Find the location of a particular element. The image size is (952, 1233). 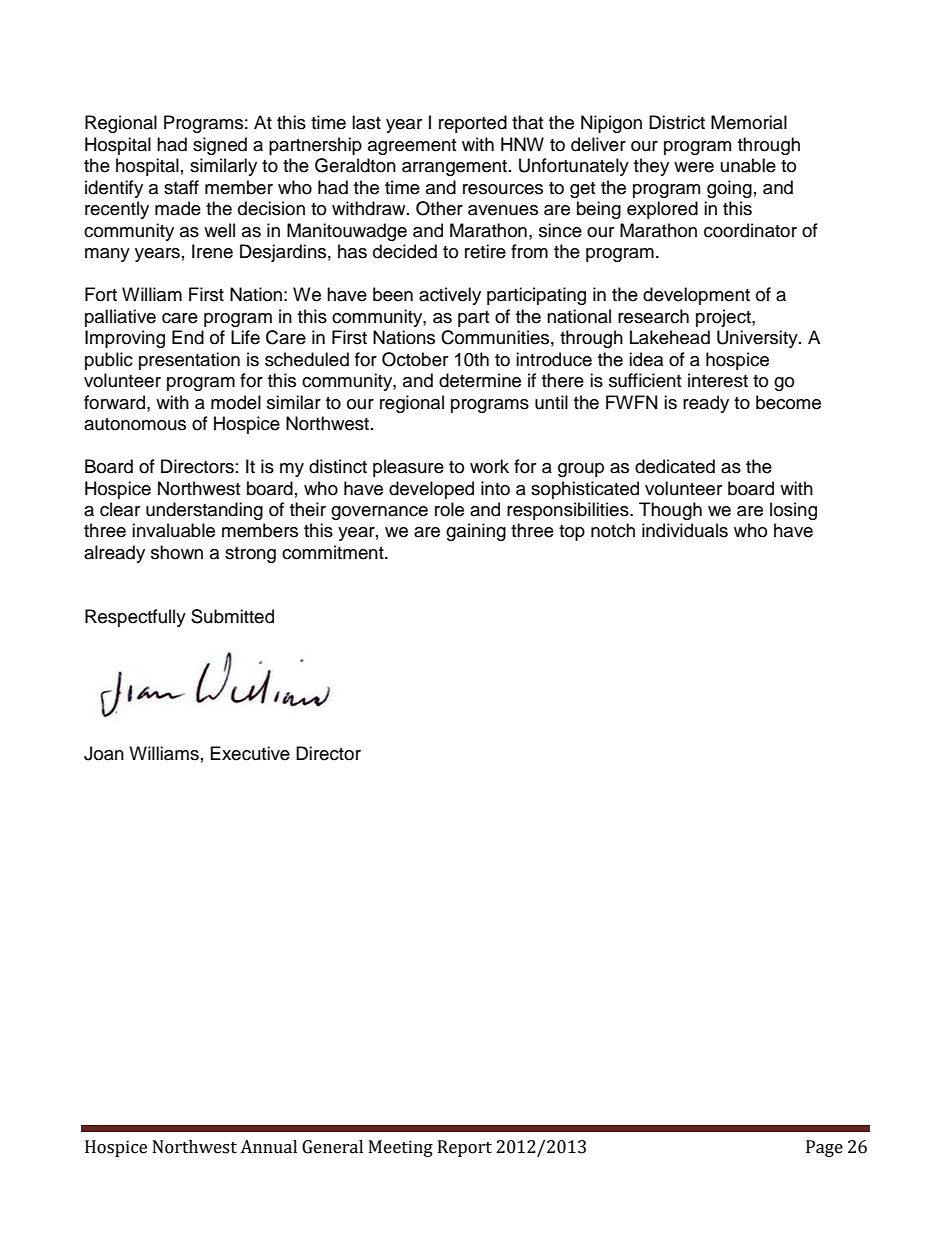

dedicated is located at coordinates (675, 466).
